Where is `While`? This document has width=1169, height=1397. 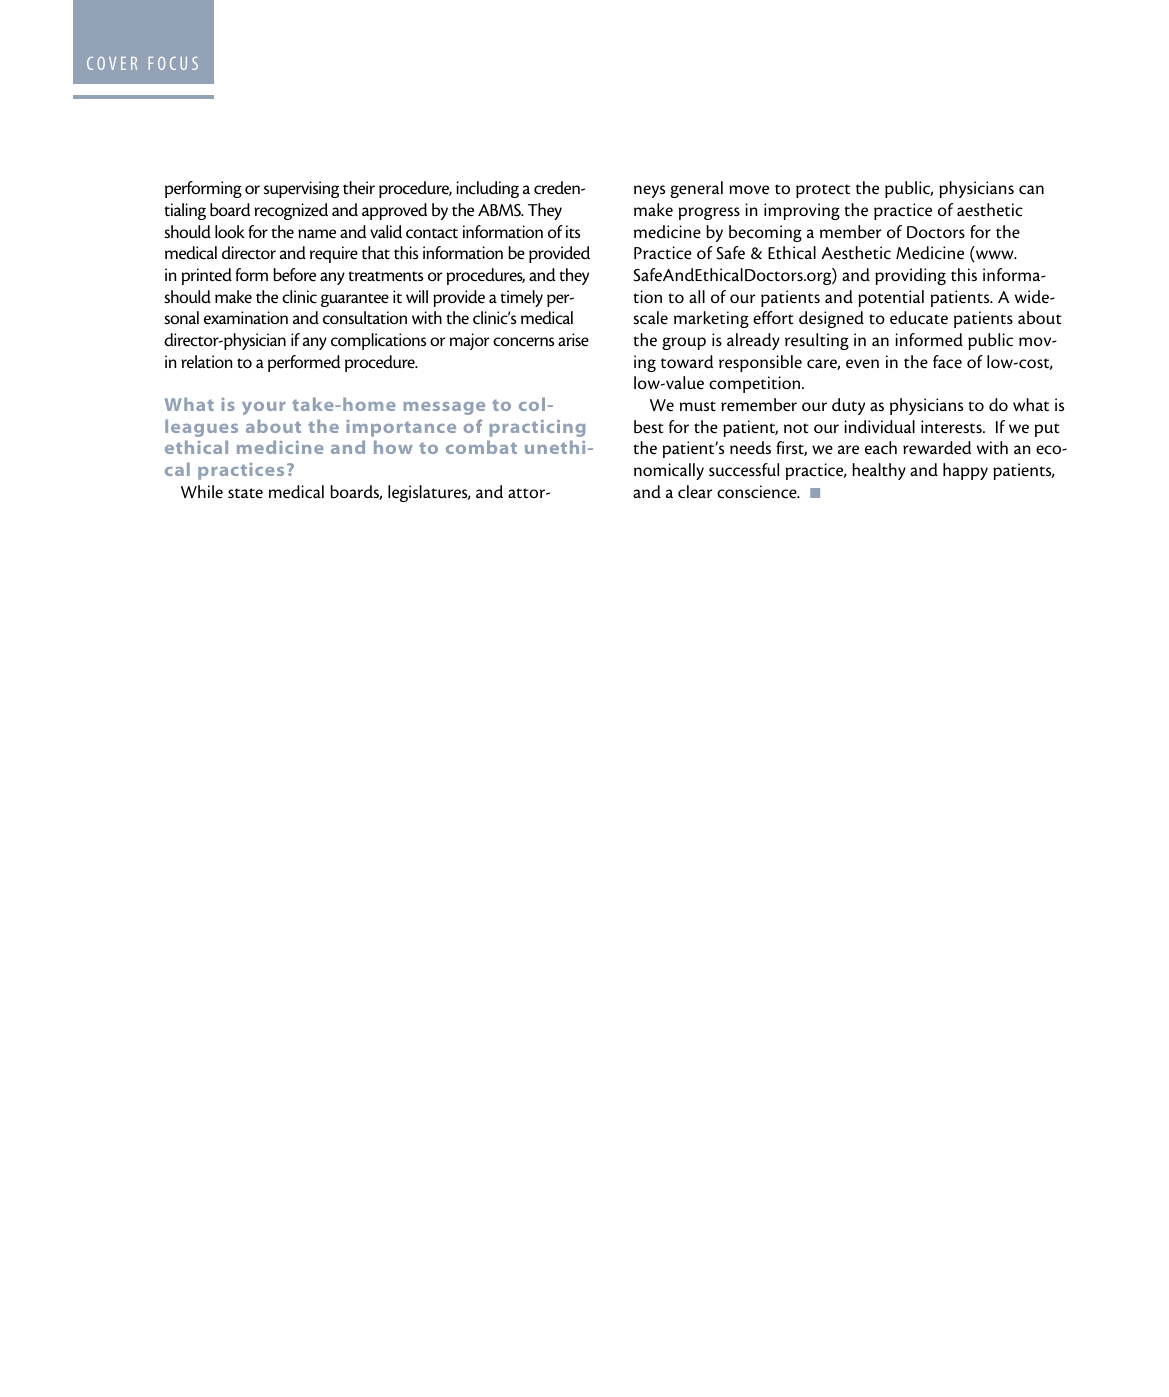 While is located at coordinates (202, 492).
